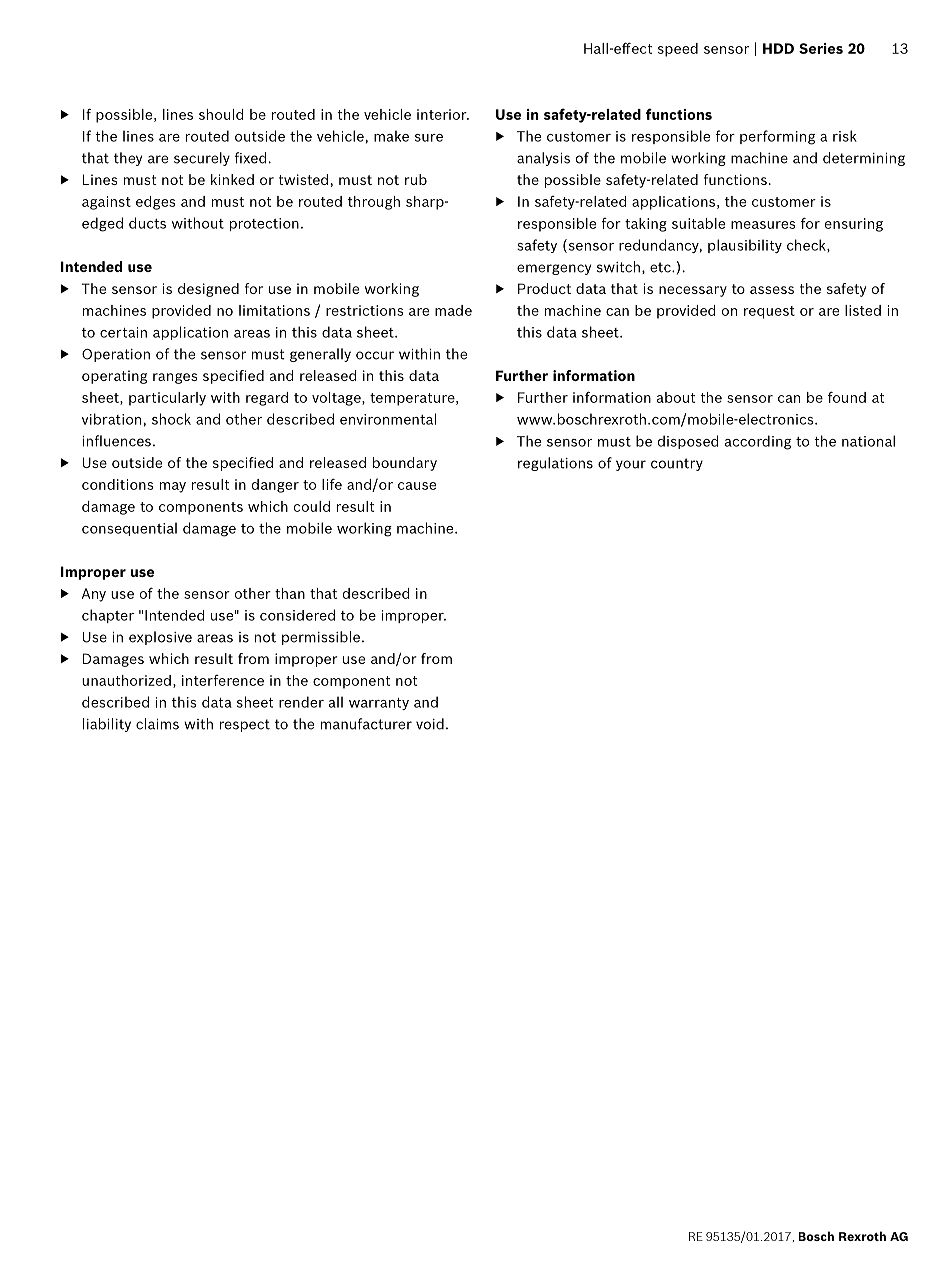 The image size is (952, 1270). Describe the element at coordinates (123, 332) in the image. I see `certain` at that location.
